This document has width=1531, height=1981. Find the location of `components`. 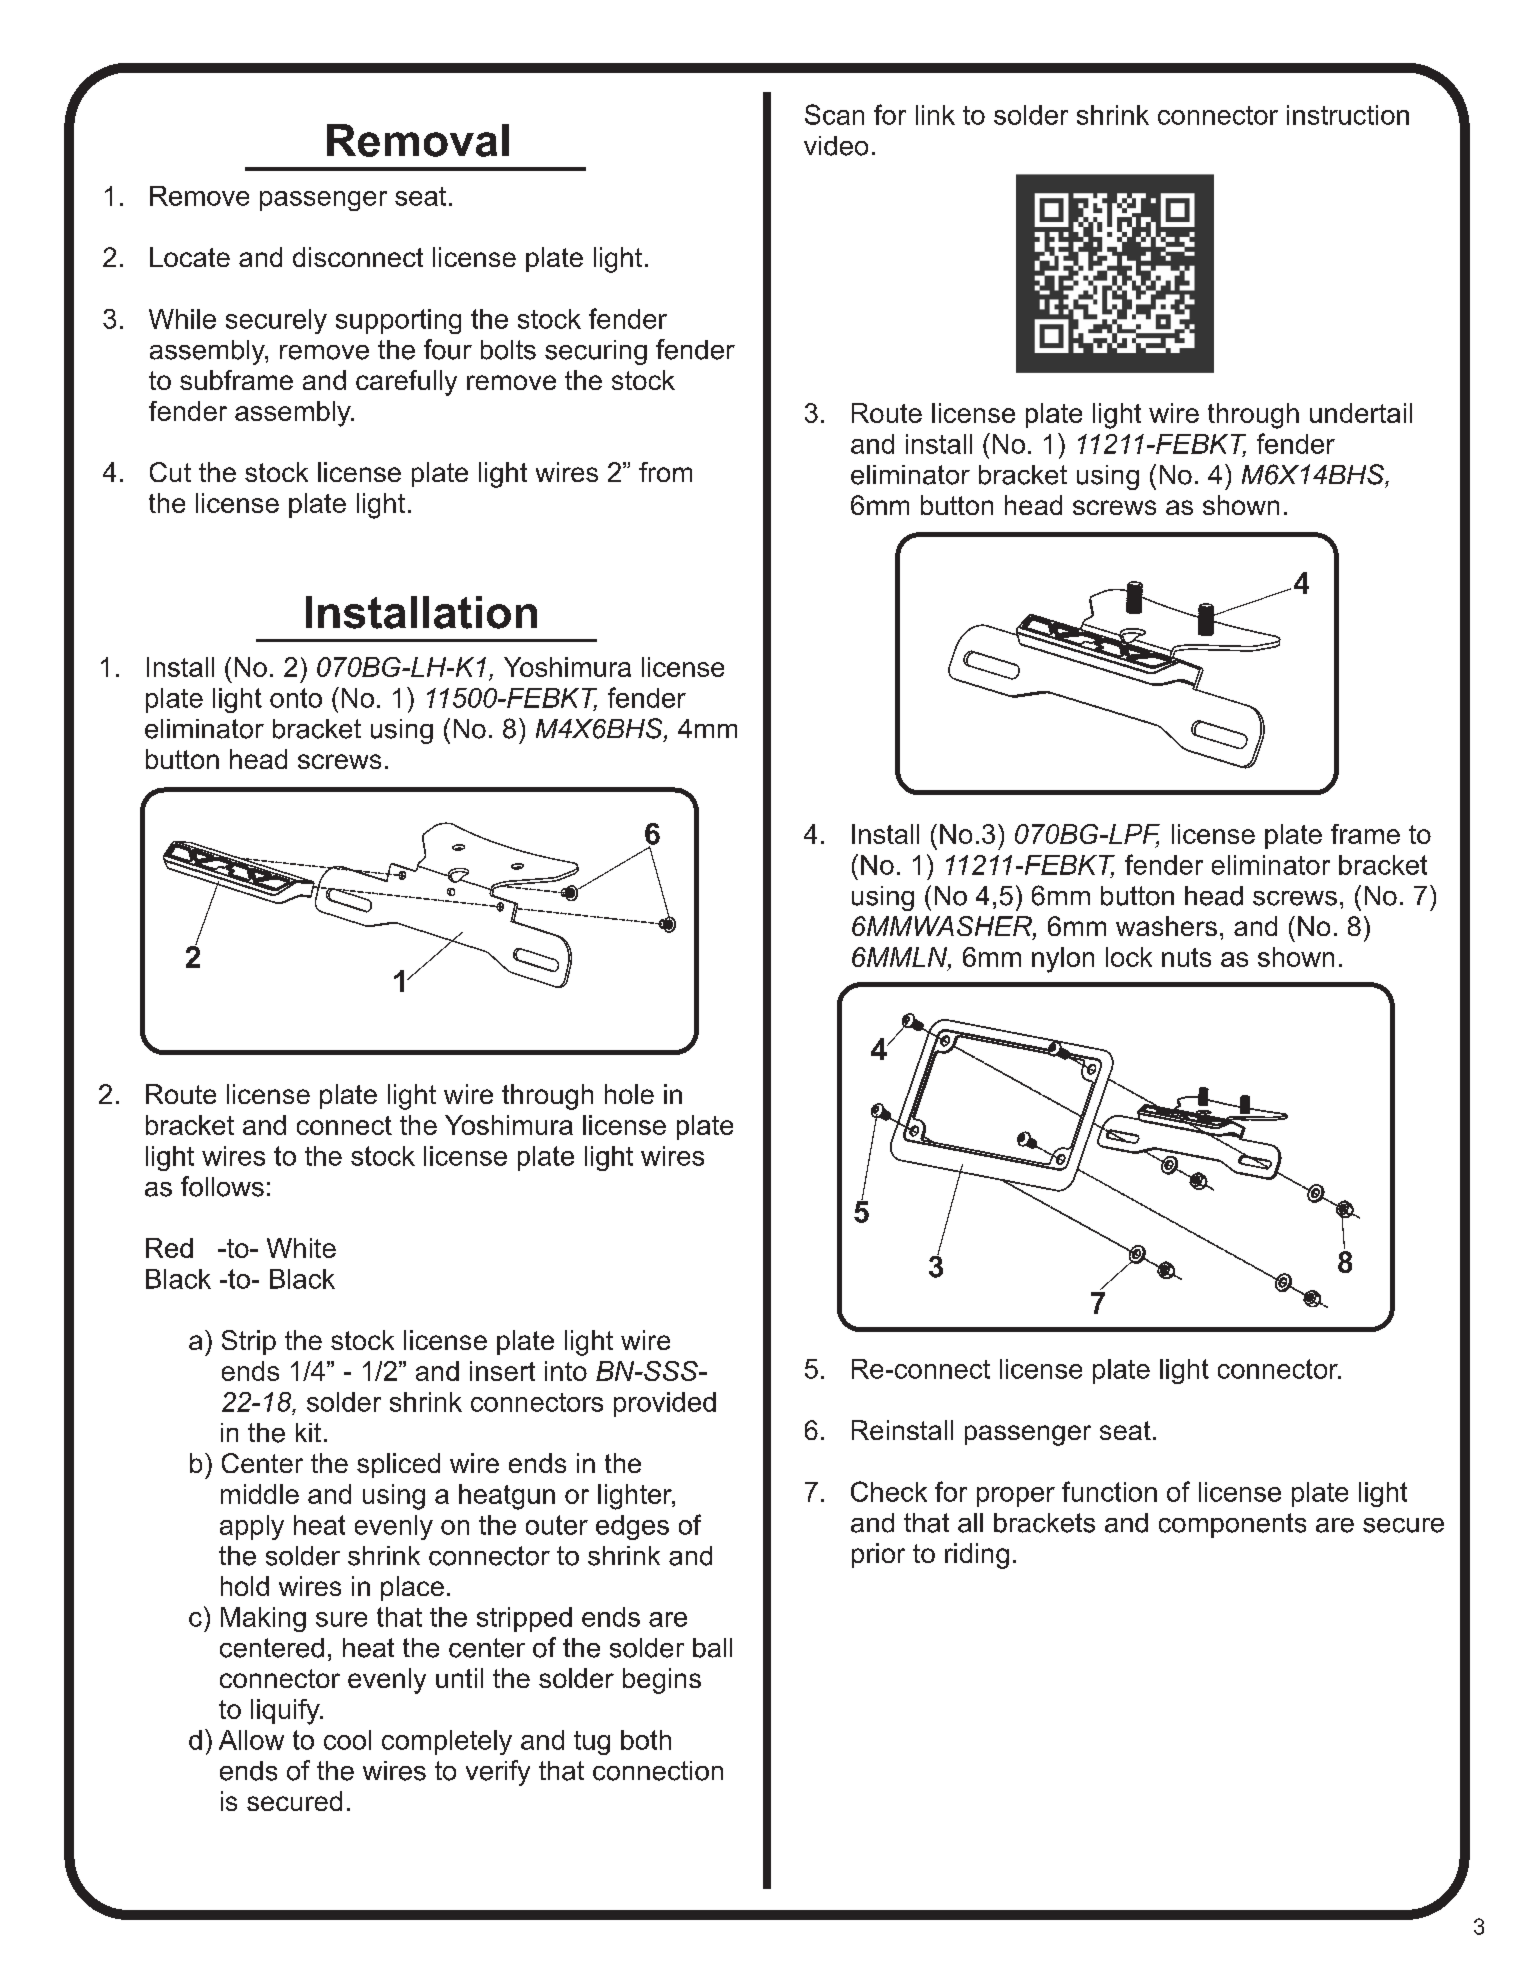

components is located at coordinates (1232, 1525).
